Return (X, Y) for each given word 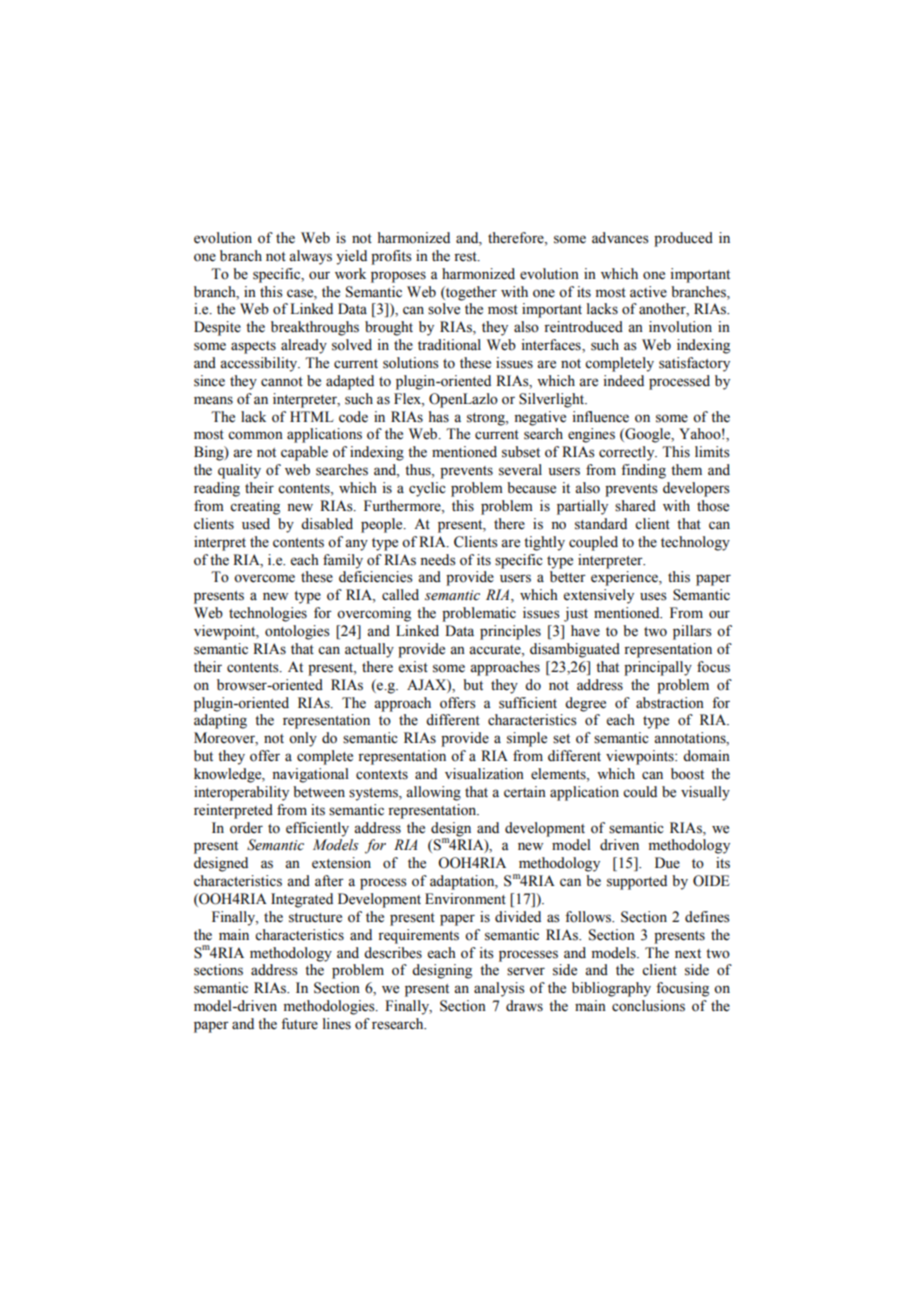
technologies (268, 614)
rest (466, 257)
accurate (496, 650)
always (310, 257)
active (648, 292)
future (299, 1024)
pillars (692, 632)
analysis (499, 989)
